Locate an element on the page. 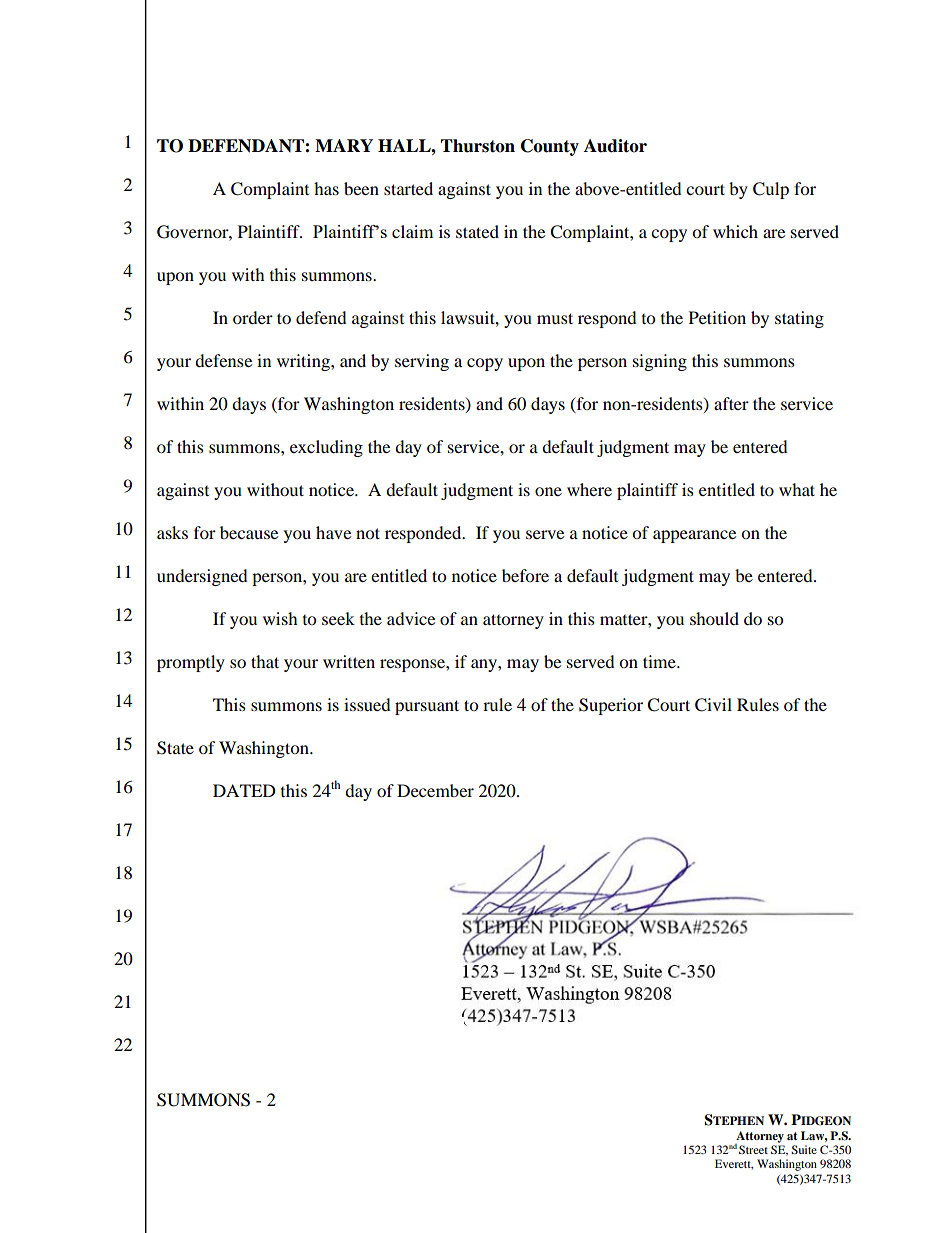  Street is located at coordinates (753, 1149).
